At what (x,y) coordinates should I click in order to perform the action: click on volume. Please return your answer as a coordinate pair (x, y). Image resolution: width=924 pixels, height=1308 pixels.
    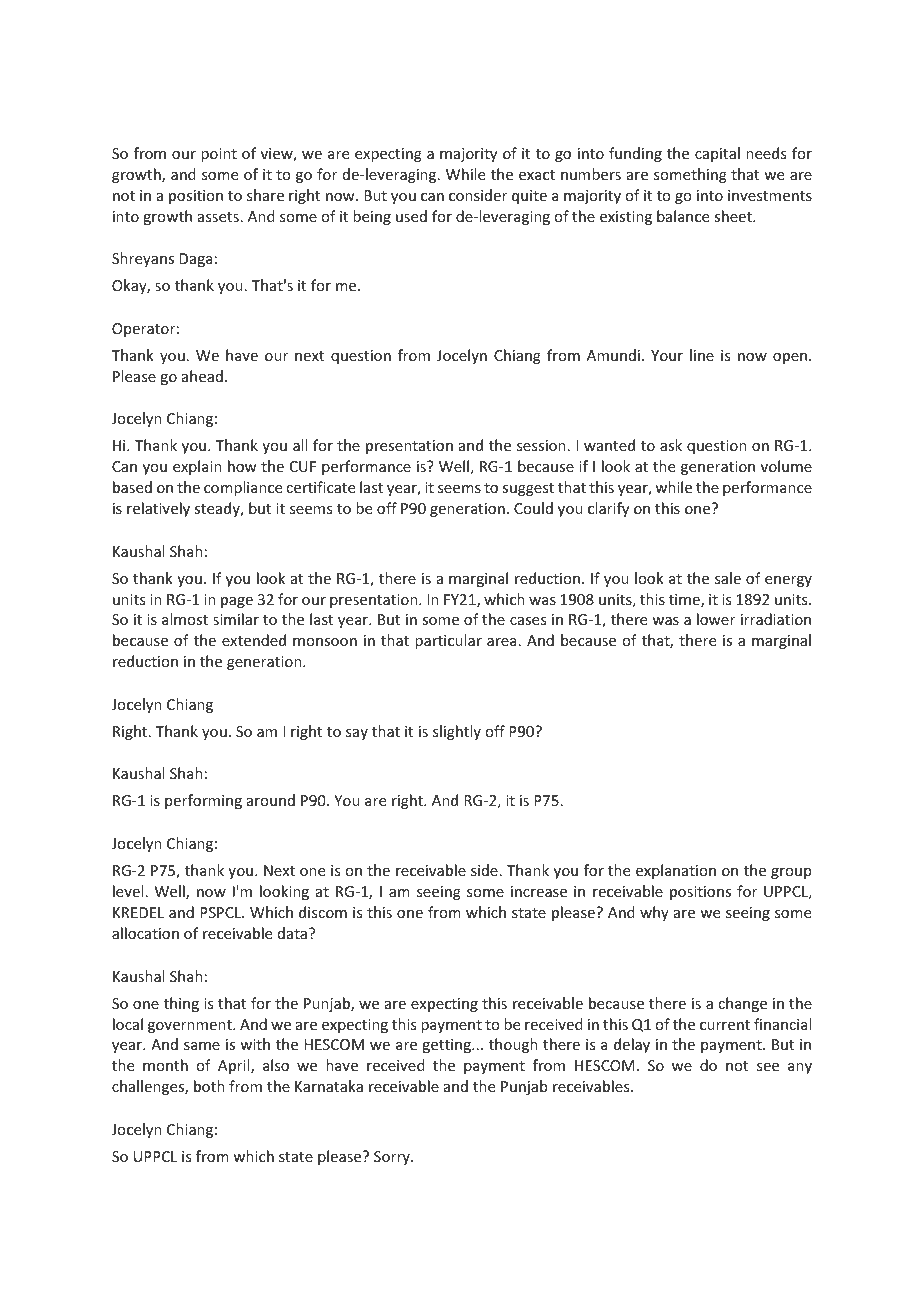
    Looking at the image, I should click on (786, 466).
